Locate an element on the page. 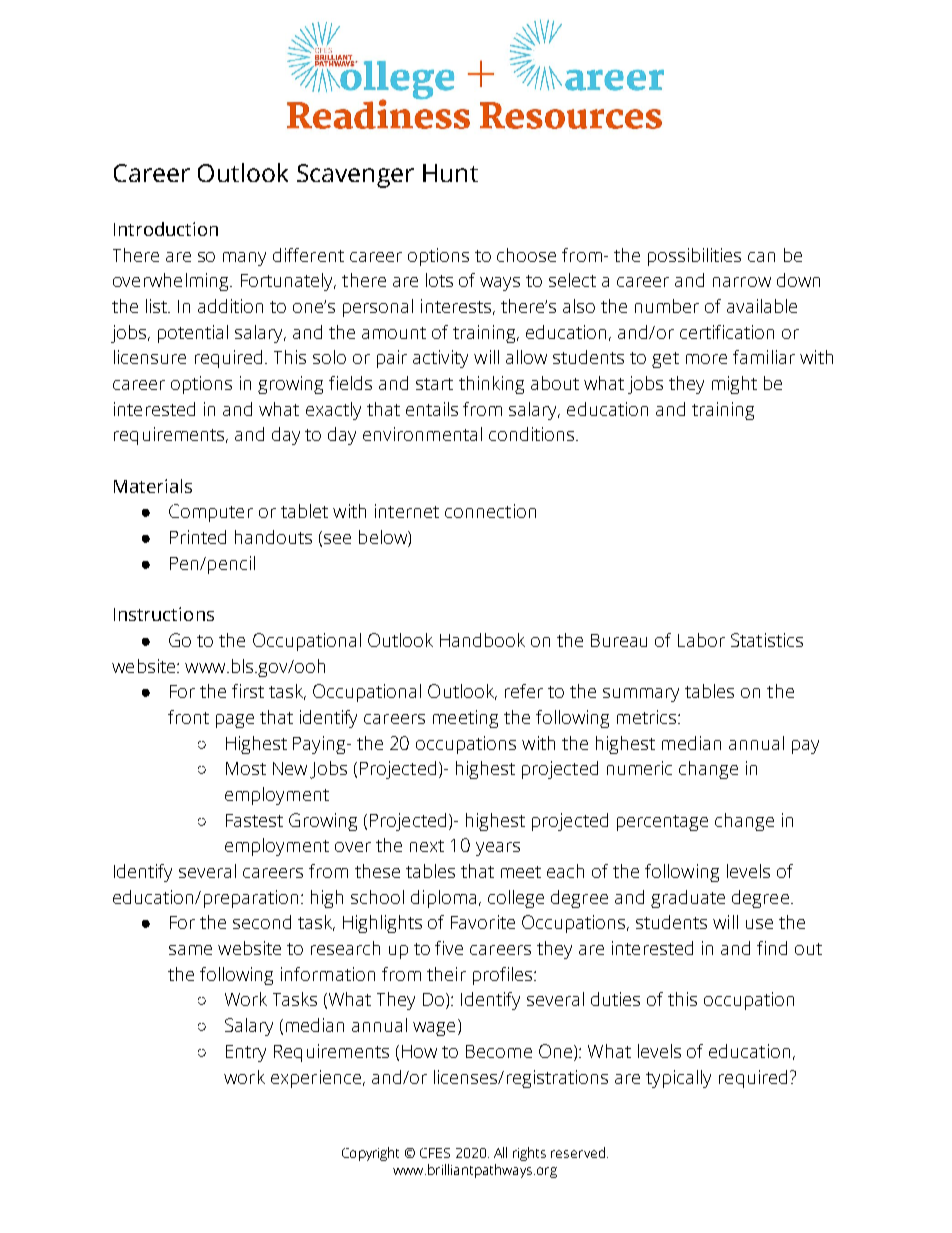 The width and height of the image is (952, 1233). might is located at coordinates (734, 385).
